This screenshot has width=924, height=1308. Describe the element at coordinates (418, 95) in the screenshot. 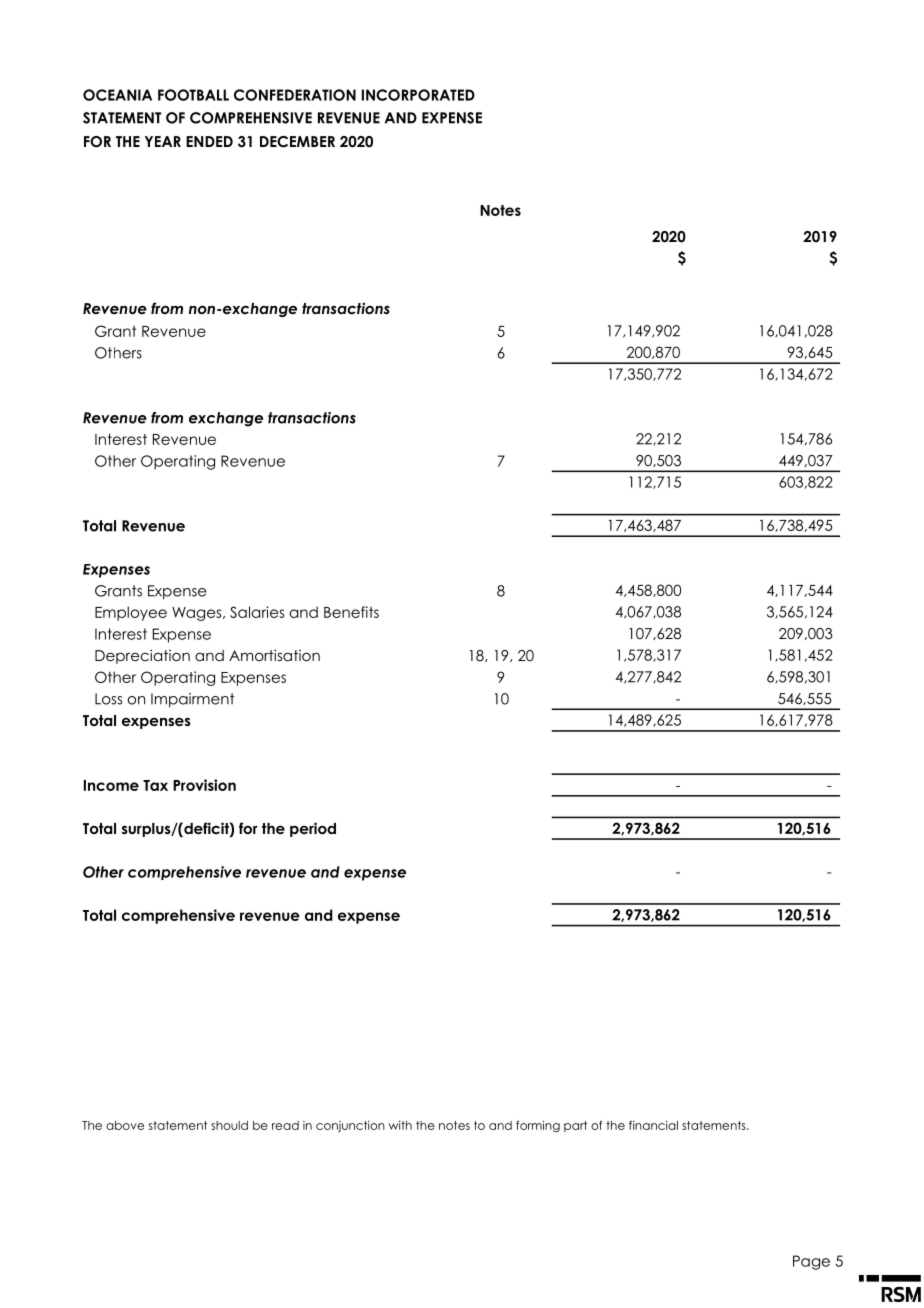

I see `INCORPORATED` at that location.
